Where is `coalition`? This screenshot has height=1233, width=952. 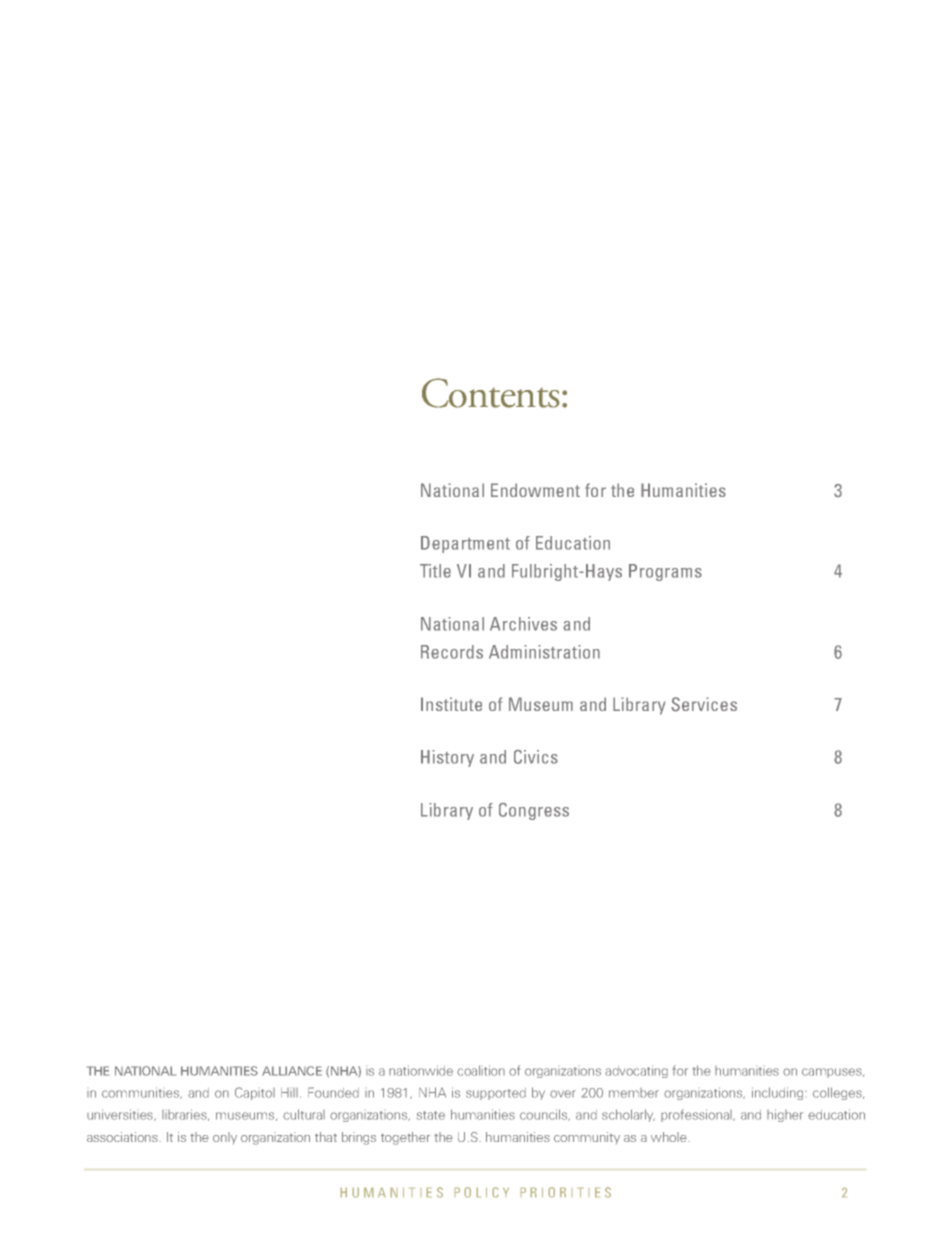
coalition is located at coordinates (481, 1070).
